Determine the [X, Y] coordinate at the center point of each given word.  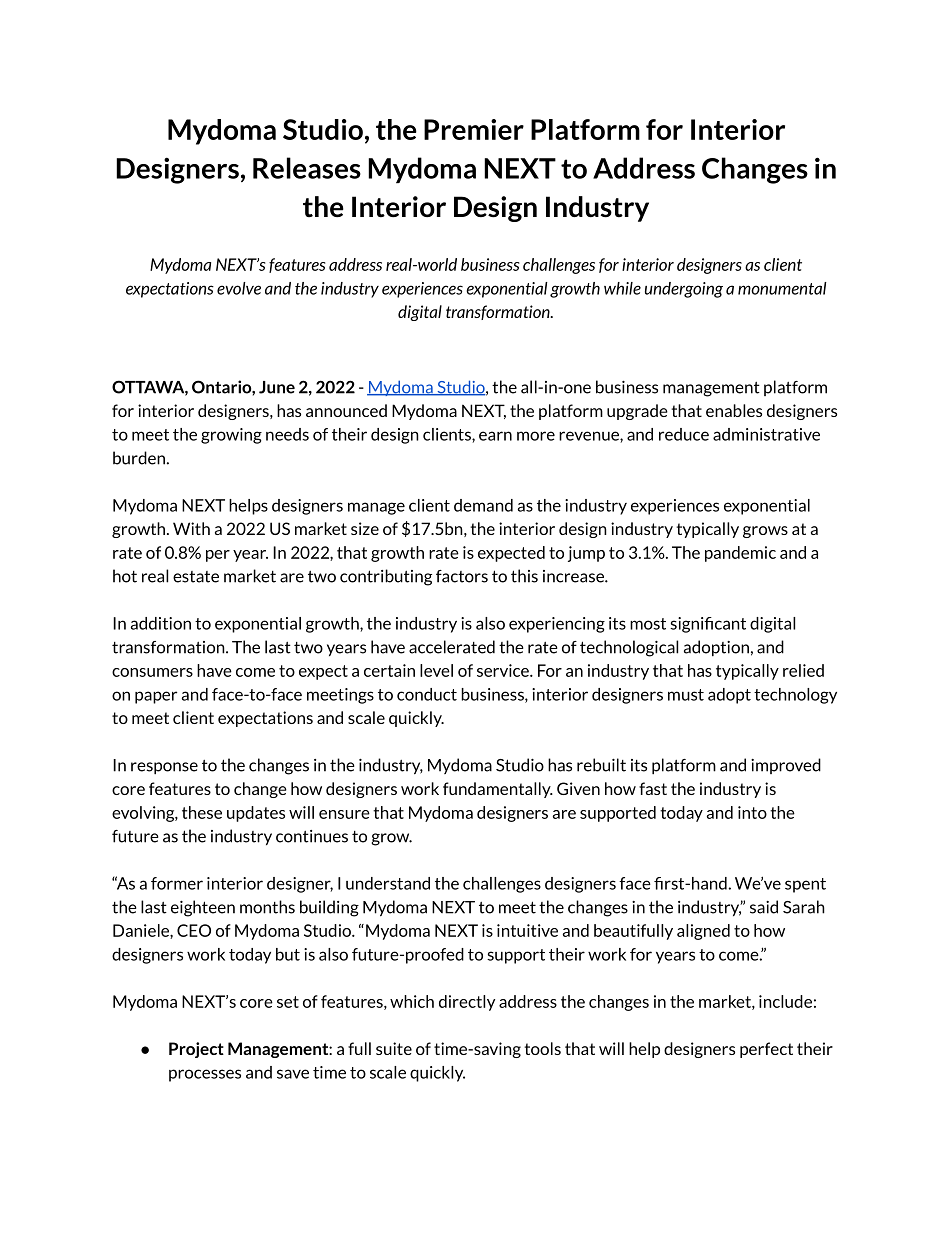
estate [196, 577]
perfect [766, 1050]
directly [467, 1003]
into [752, 812]
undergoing [684, 290]
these [202, 812]
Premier [474, 129]
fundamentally [498, 790]
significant [708, 625]
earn [495, 436]
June [277, 387]
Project [196, 1050]
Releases [307, 168]
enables [734, 410]
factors [462, 576]
